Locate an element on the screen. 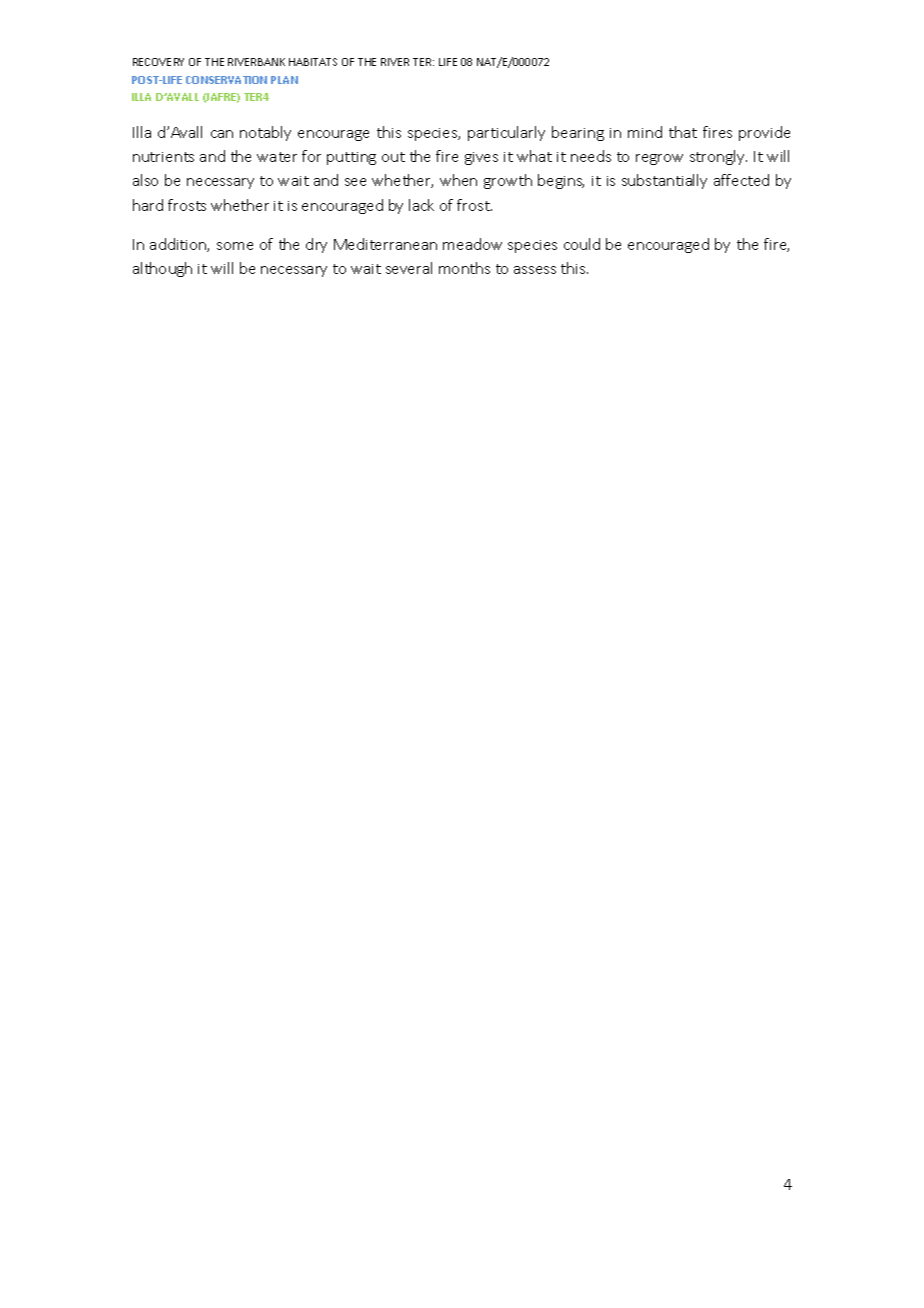  substantially is located at coordinates (664, 181).
